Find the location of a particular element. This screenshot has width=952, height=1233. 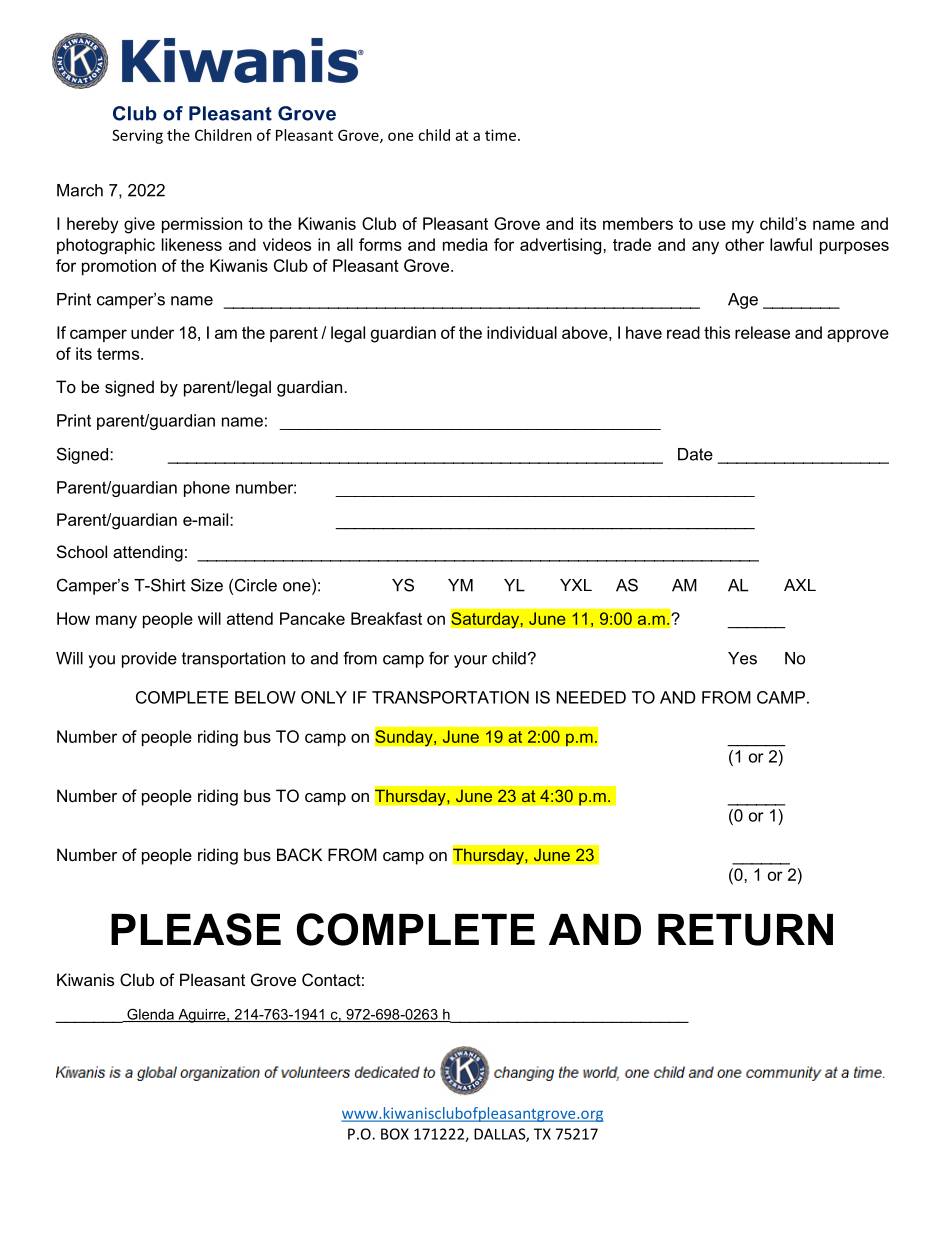

BACK is located at coordinates (299, 854).
